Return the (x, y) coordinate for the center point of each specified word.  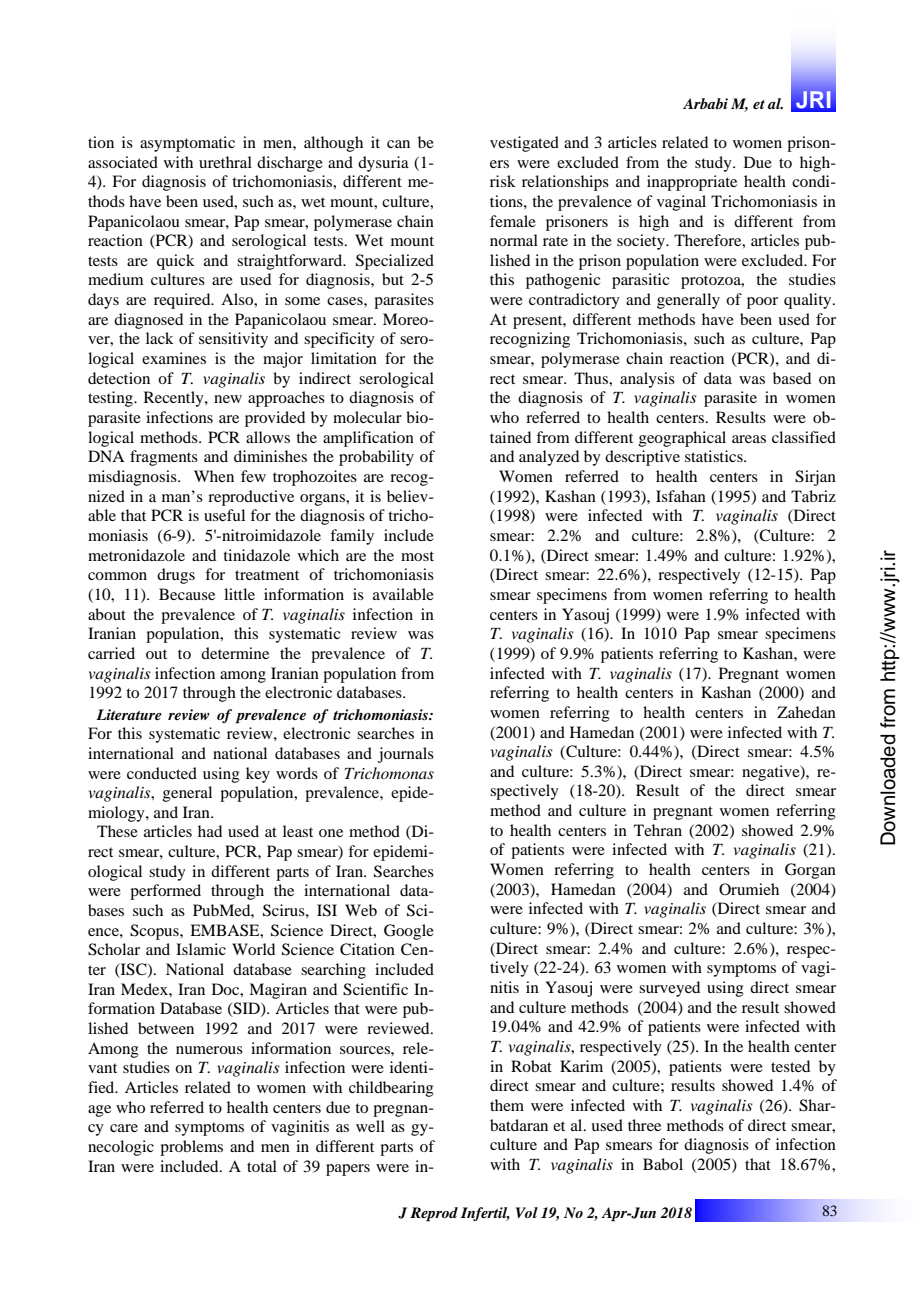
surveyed (669, 989)
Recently (175, 399)
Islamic (201, 949)
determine (235, 653)
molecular (367, 417)
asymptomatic (187, 144)
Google (409, 932)
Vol (527, 1212)
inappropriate (692, 183)
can (398, 144)
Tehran (658, 830)
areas (749, 439)
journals (406, 755)
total (262, 1166)
